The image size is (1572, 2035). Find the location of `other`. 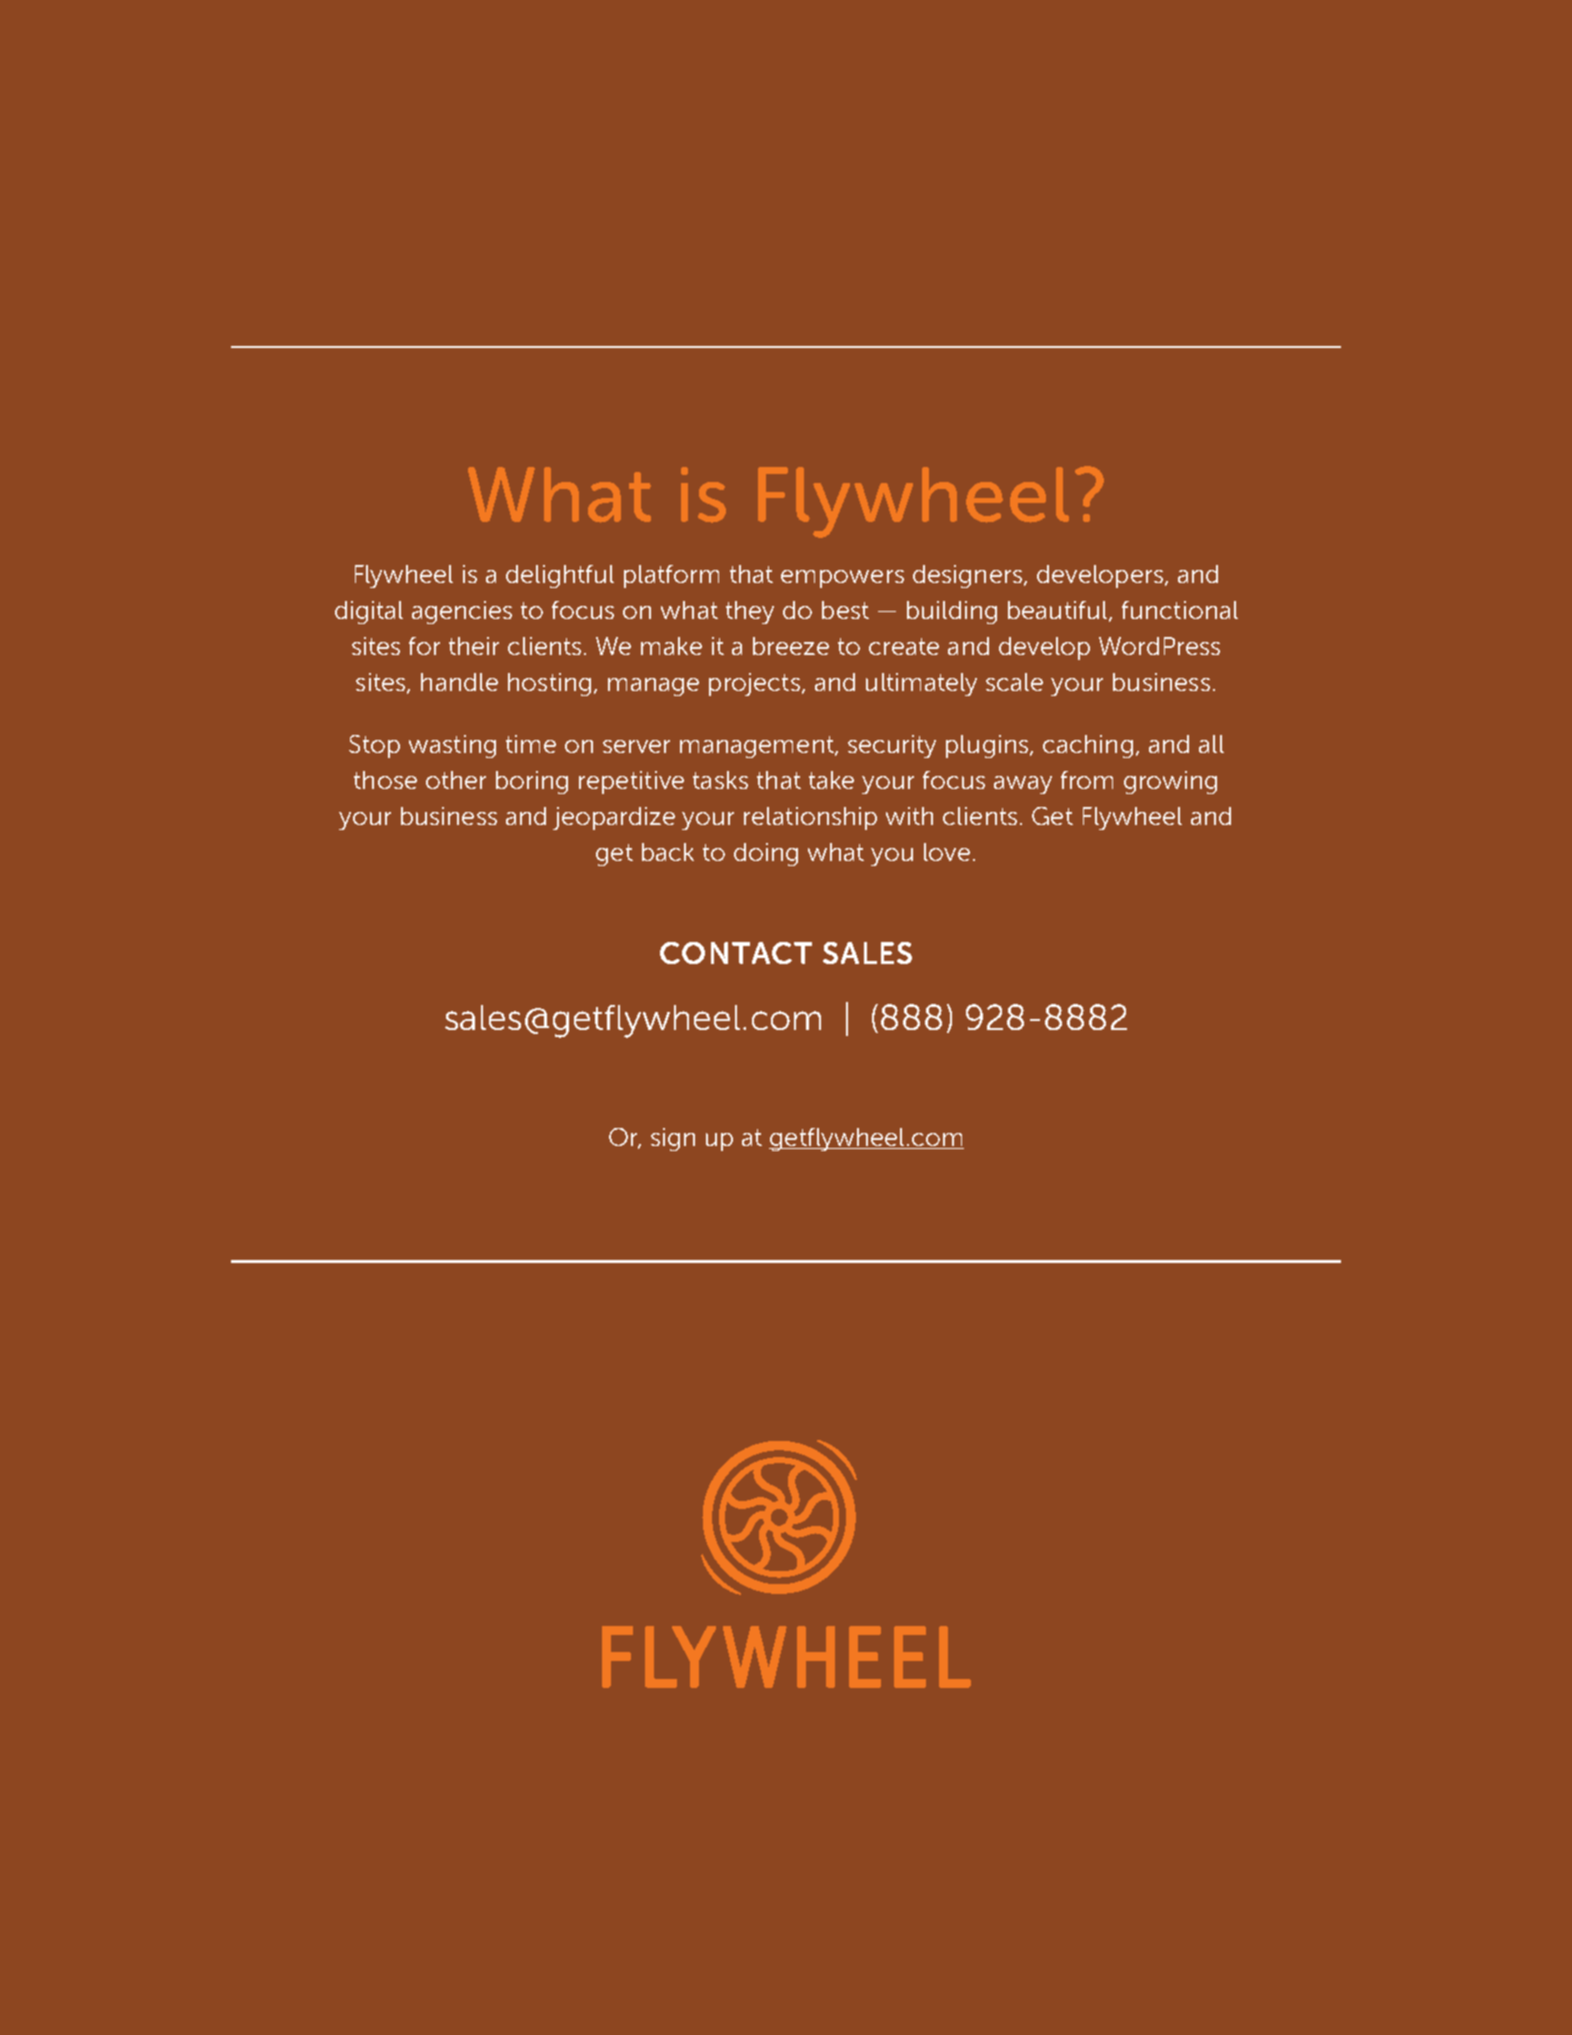

other is located at coordinates (456, 780).
